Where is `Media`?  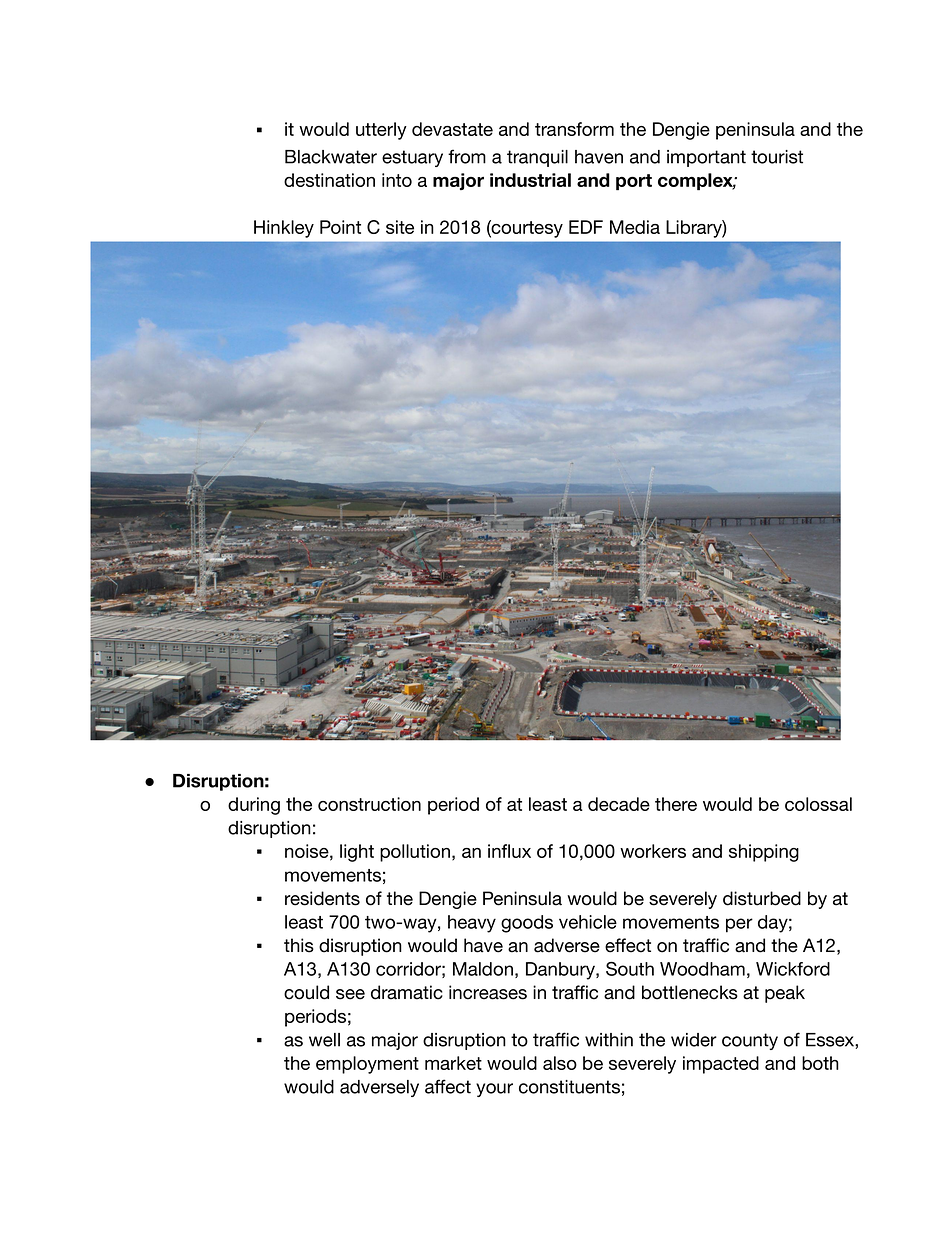 Media is located at coordinates (635, 227).
